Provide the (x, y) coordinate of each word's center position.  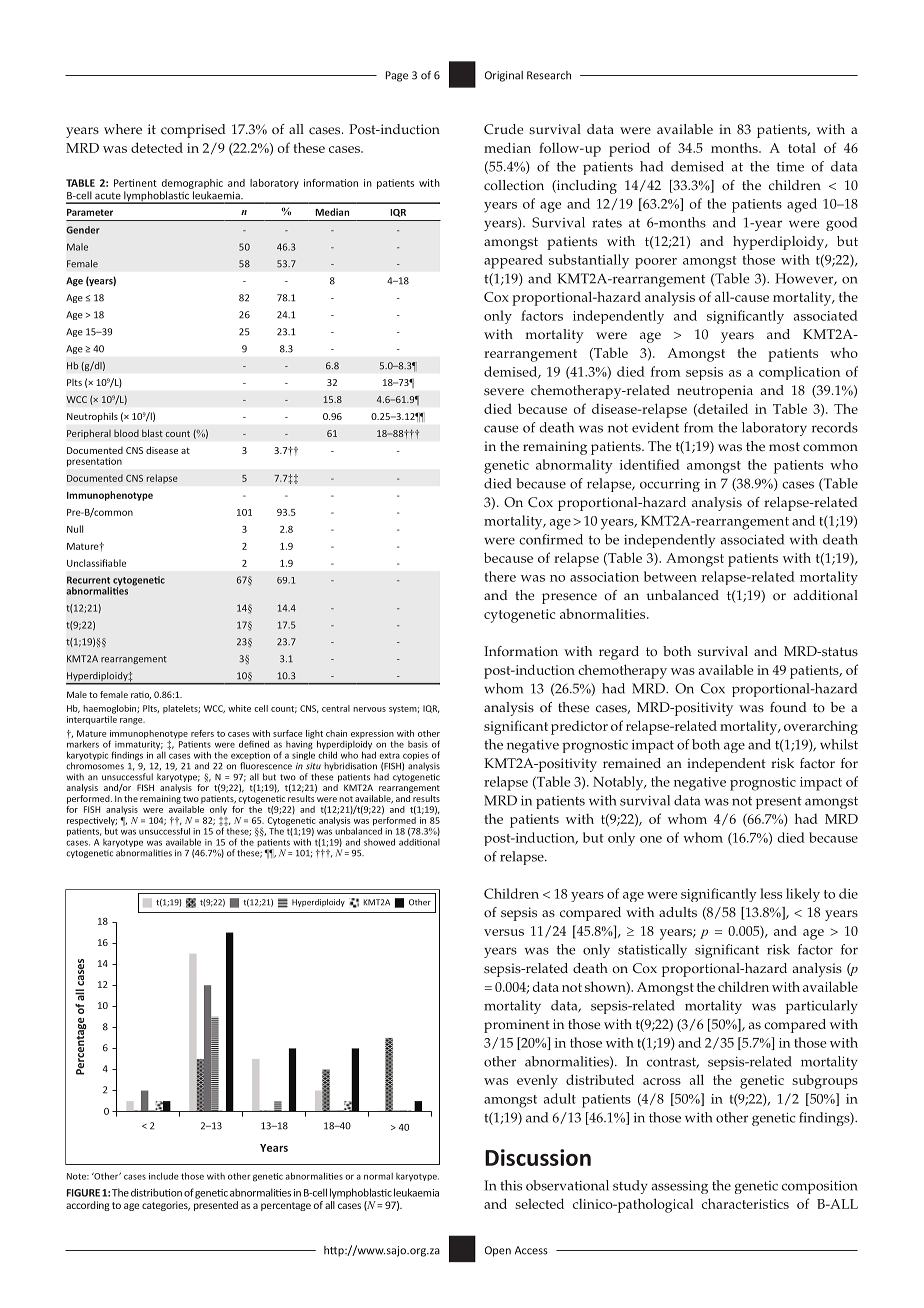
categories (166, 1206)
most (784, 447)
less (771, 893)
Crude (503, 129)
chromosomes (95, 766)
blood (126, 433)
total (802, 148)
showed (379, 842)
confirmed (551, 539)
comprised (193, 131)
